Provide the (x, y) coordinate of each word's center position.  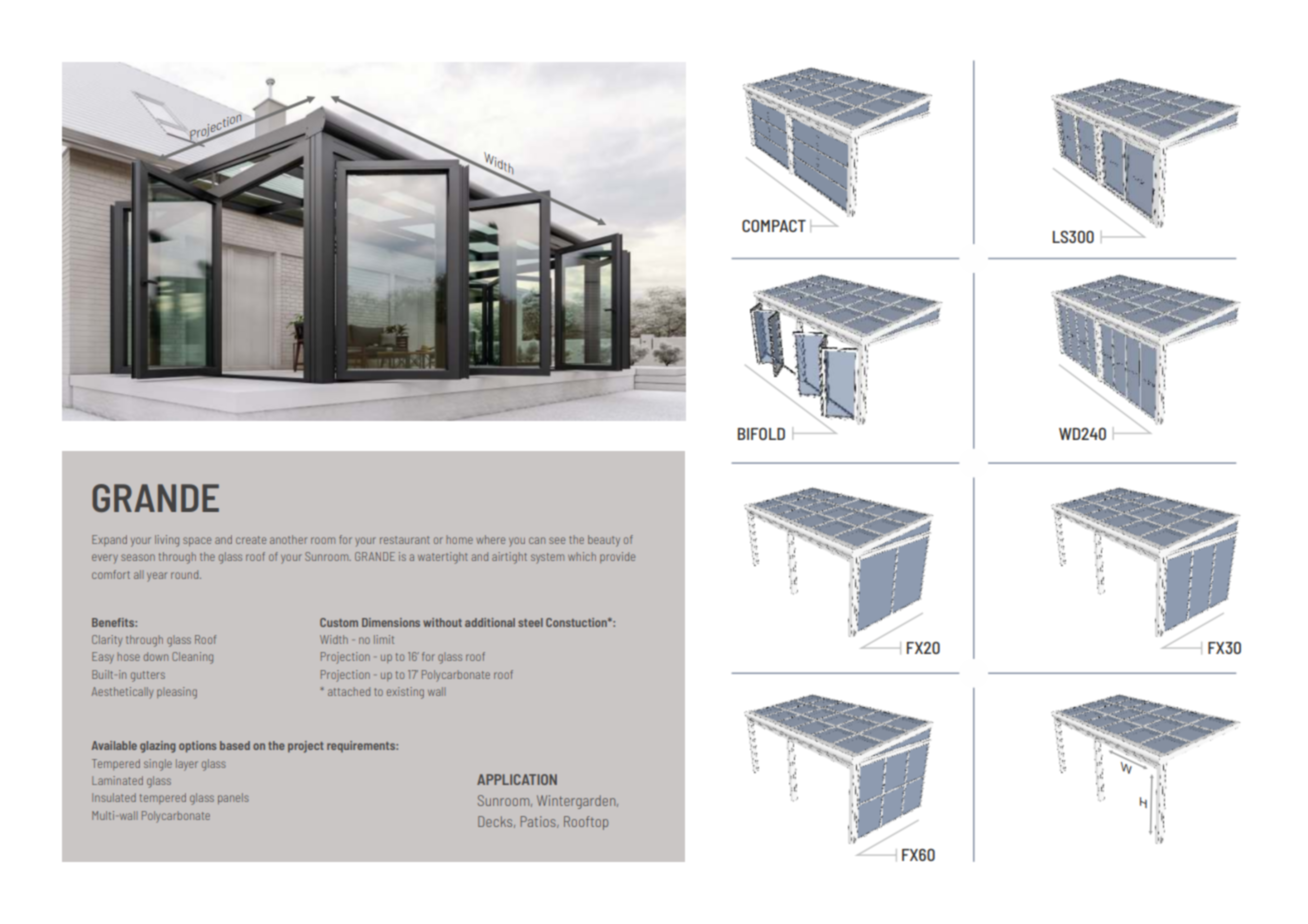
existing (405, 693)
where (490, 539)
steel (530, 622)
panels (233, 798)
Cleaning (192, 658)
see (557, 540)
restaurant (405, 540)
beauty (604, 541)
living (167, 541)
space (197, 541)
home (459, 540)
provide (617, 557)
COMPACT (774, 226)
